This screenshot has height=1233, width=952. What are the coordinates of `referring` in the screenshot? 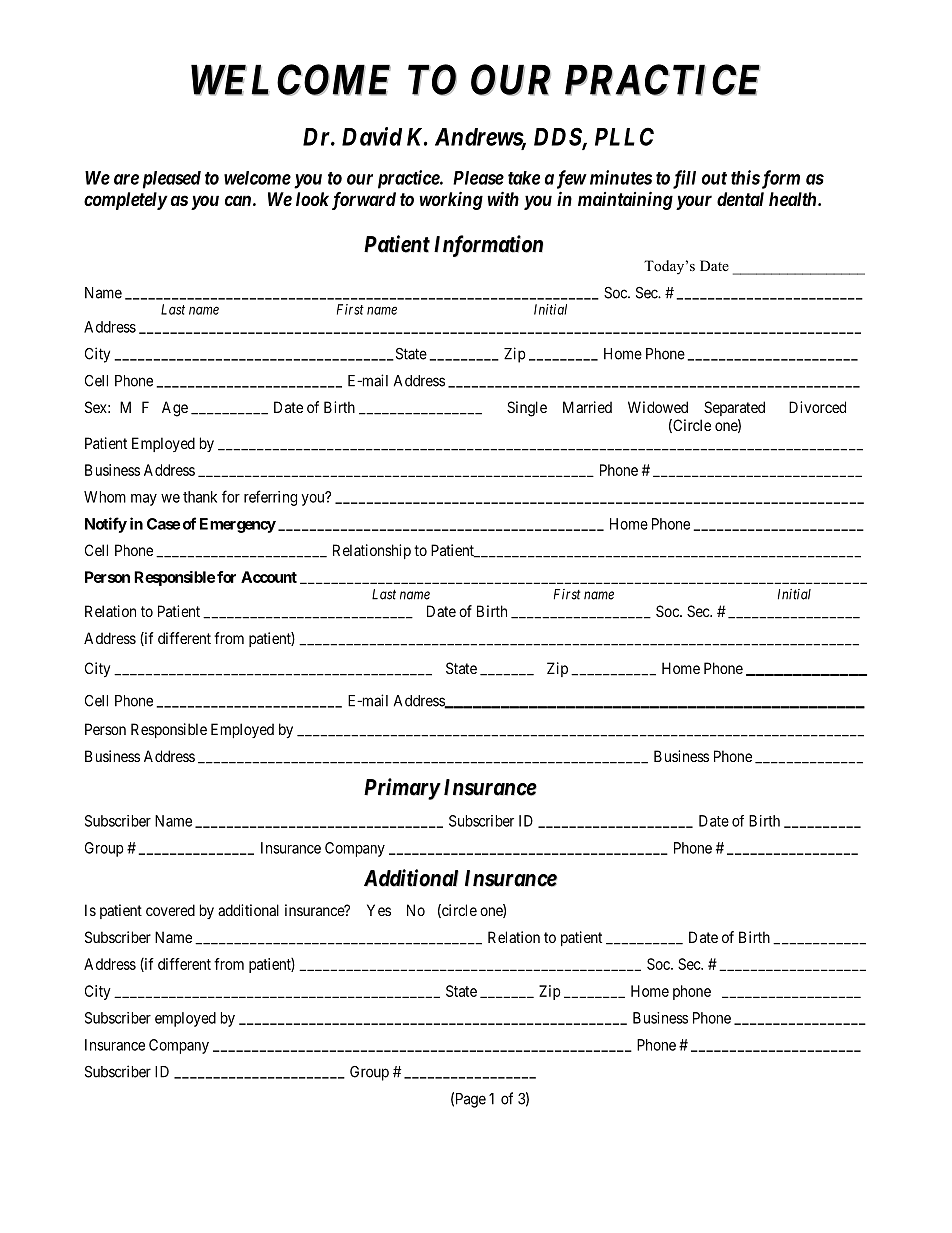 It's located at (270, 498).
